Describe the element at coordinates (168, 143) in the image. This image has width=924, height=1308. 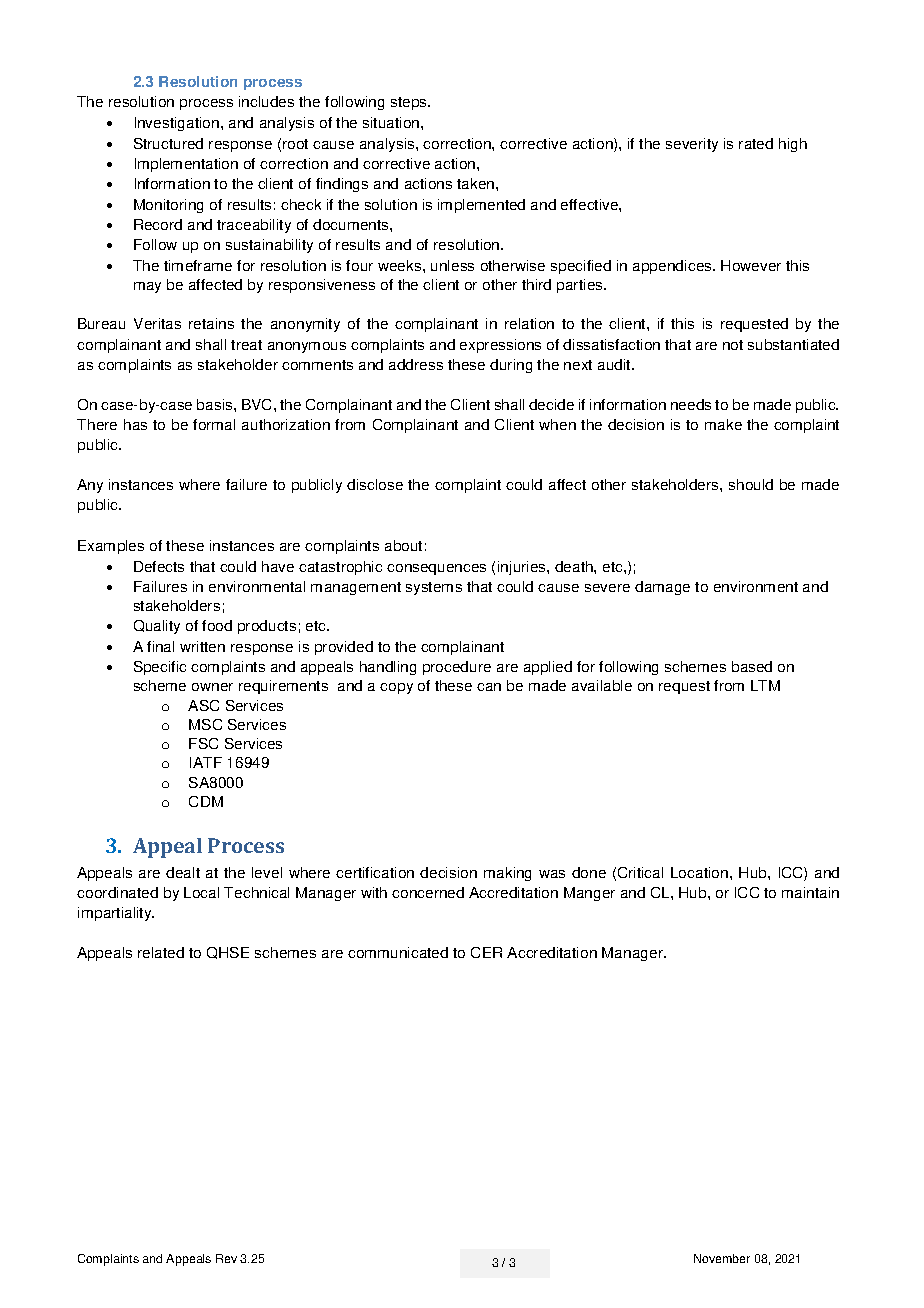
I see `Structured` at that location.
